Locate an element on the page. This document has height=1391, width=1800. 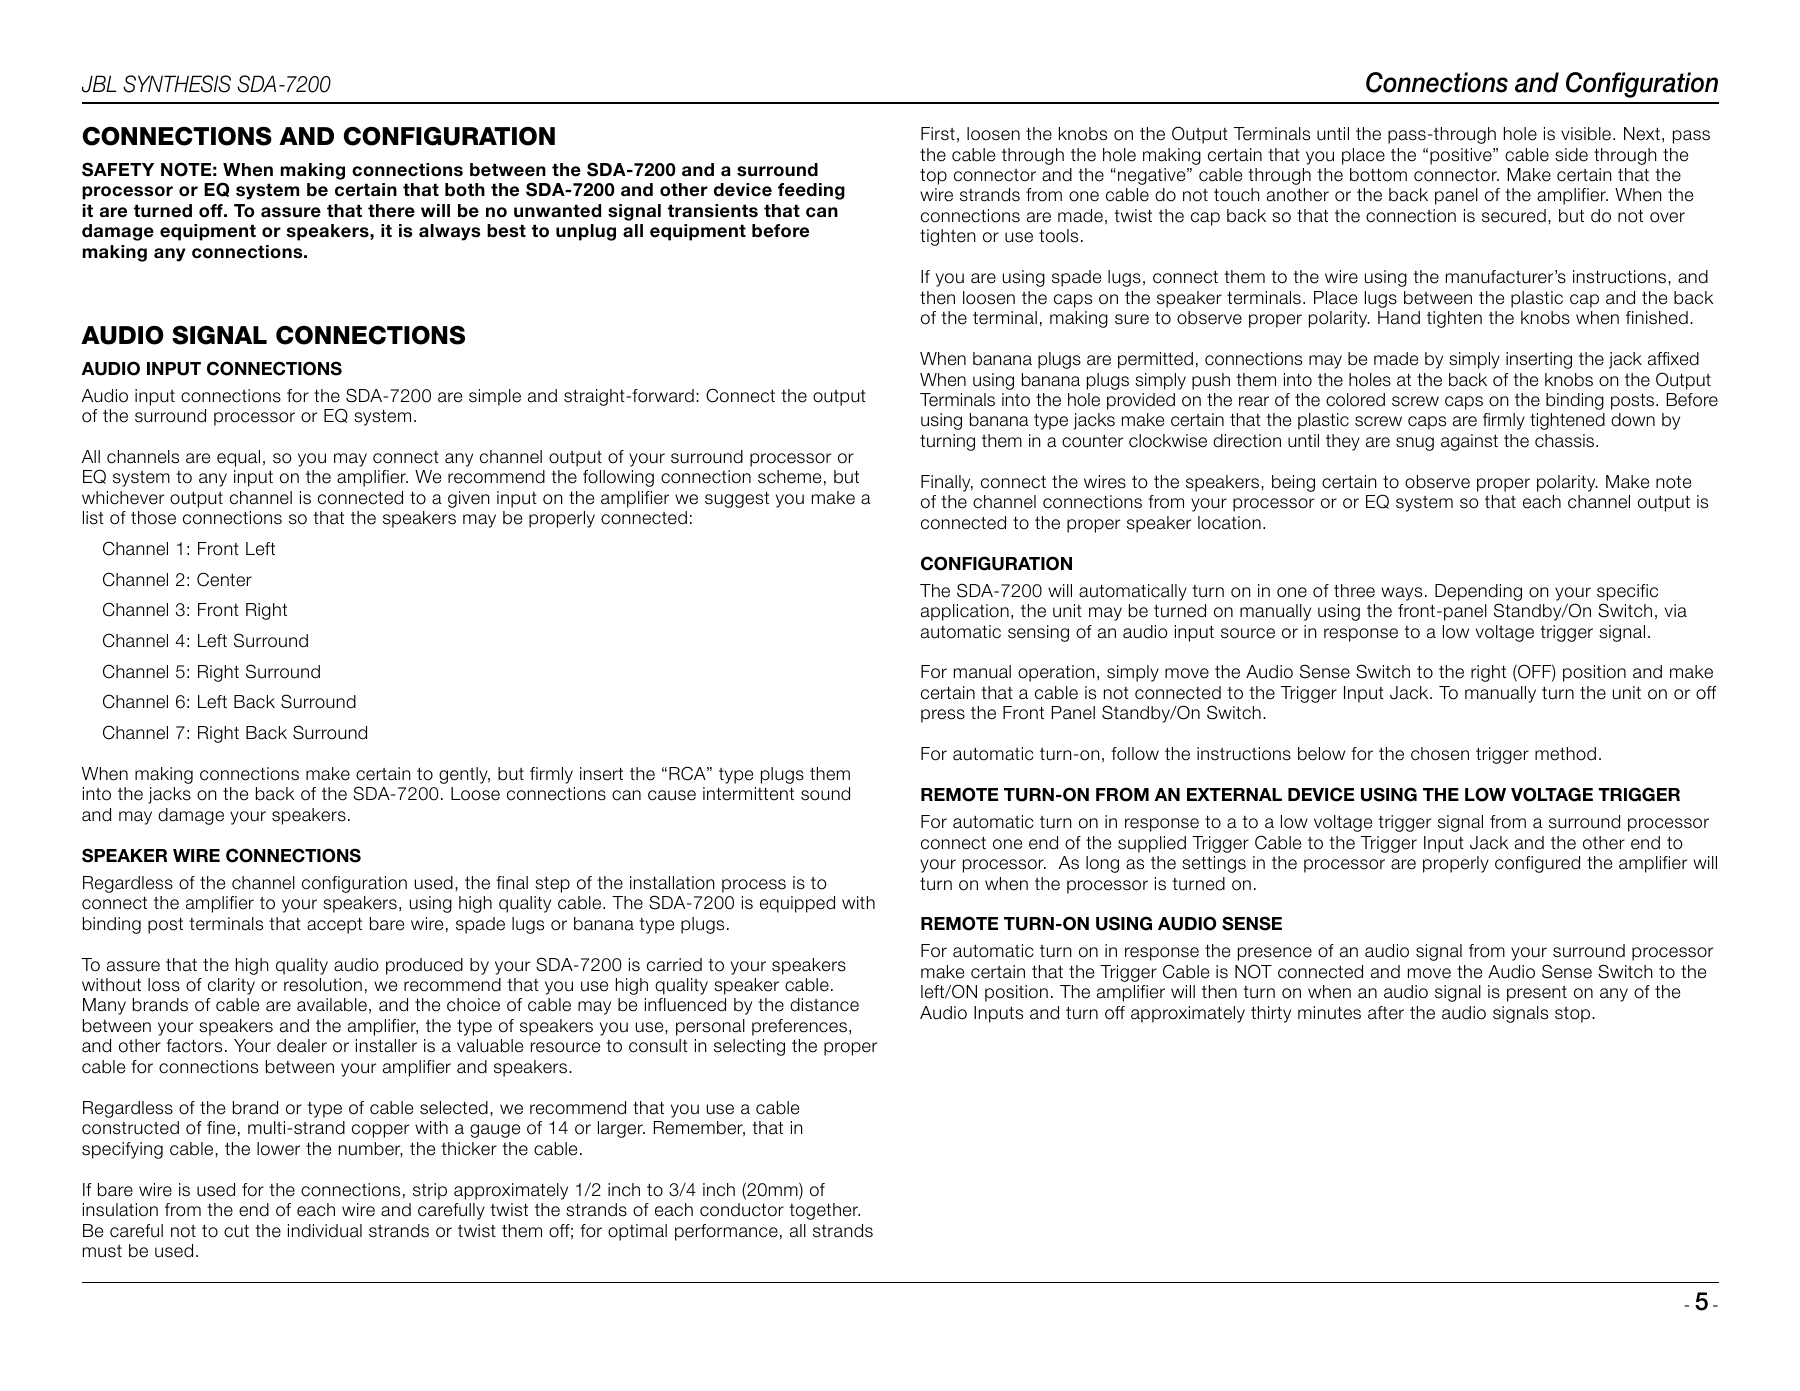
equipped is located at coordinates (797, 904).
